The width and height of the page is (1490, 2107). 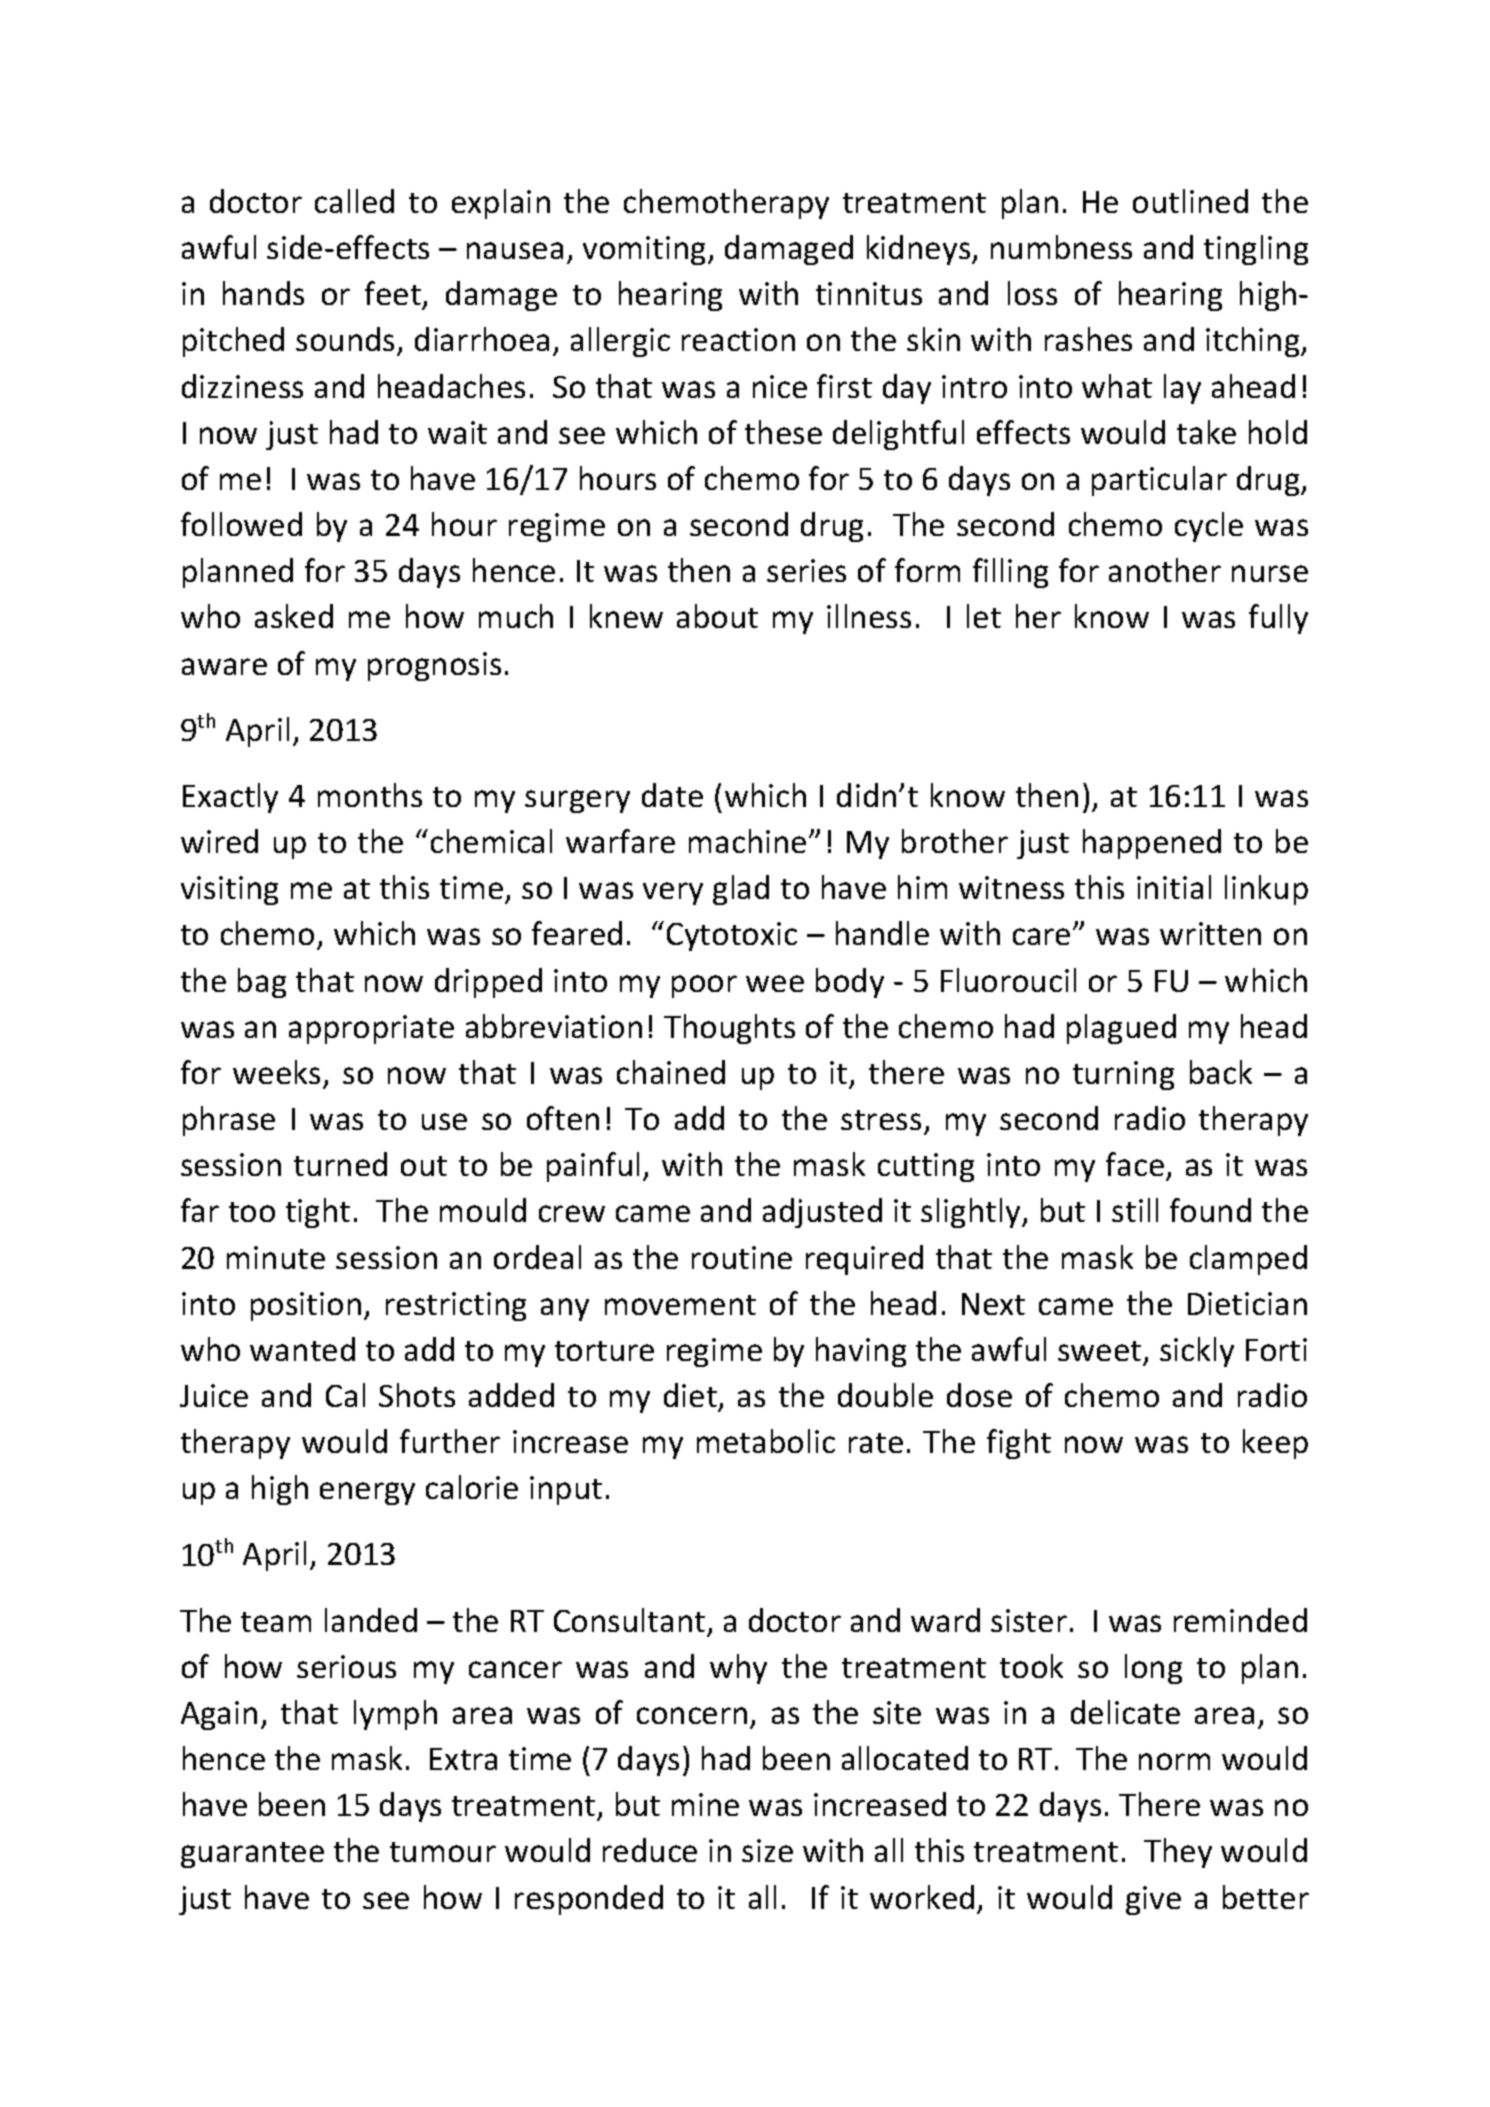 I want to click on keep, so click(x=1275, y=1444).
